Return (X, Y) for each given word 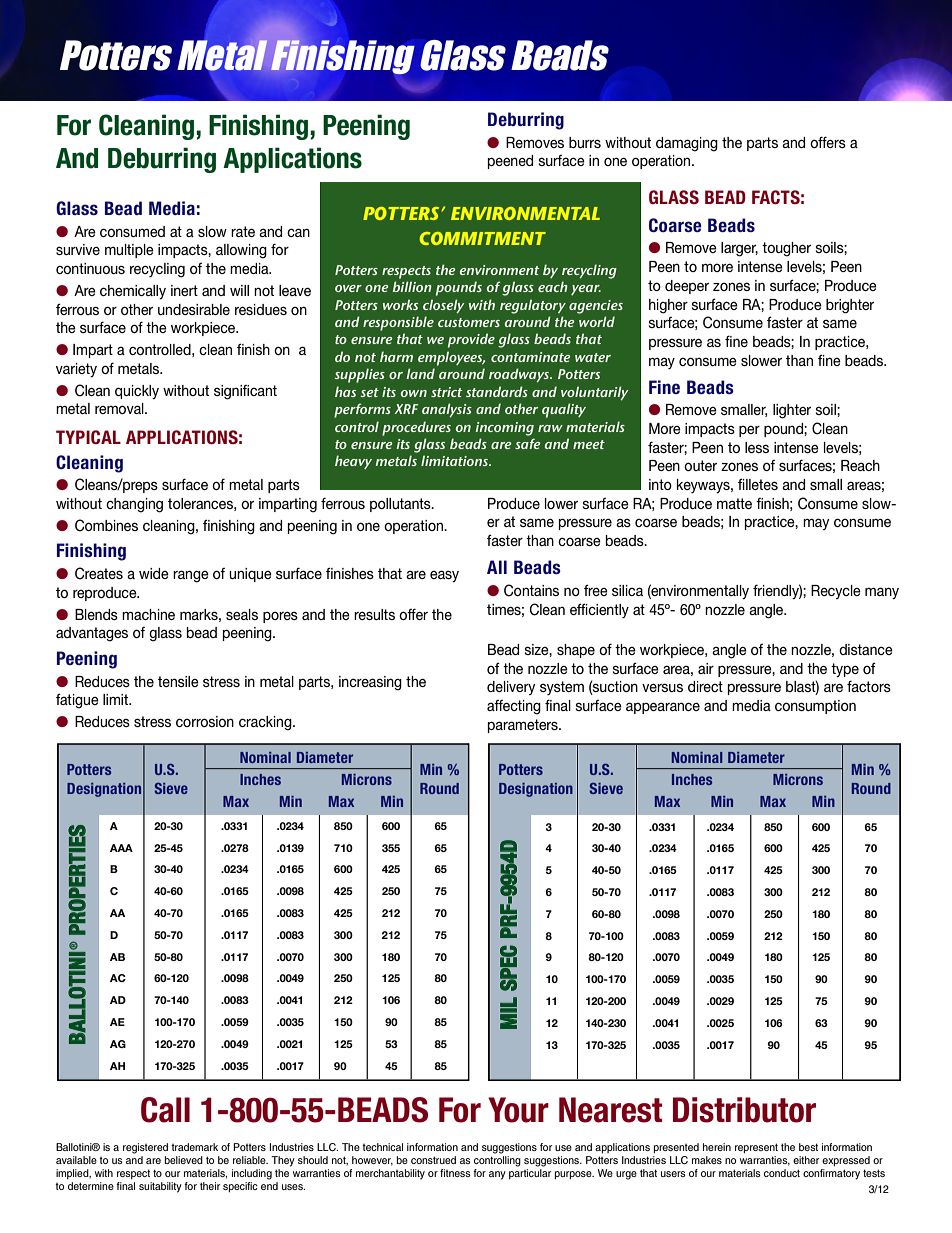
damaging (687, 144)
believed (183, 1160)
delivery (511, 688)
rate (243, 231)
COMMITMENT (483, 238)
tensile (178, 681)
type (845, 670)
